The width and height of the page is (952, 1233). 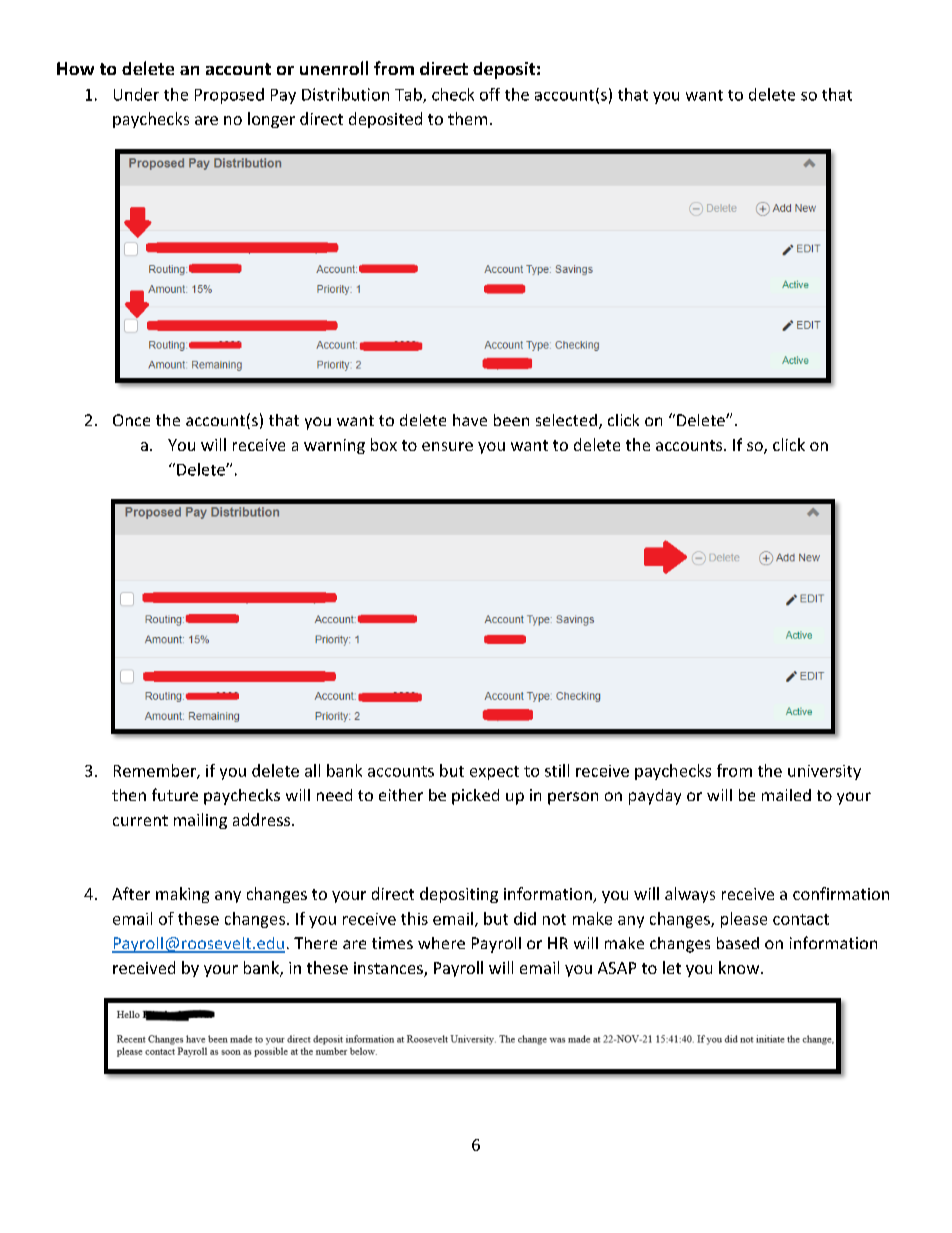 What do you see at coordinates (824, 772) in the page?
I see `university` at bounding box center [824, 772].
